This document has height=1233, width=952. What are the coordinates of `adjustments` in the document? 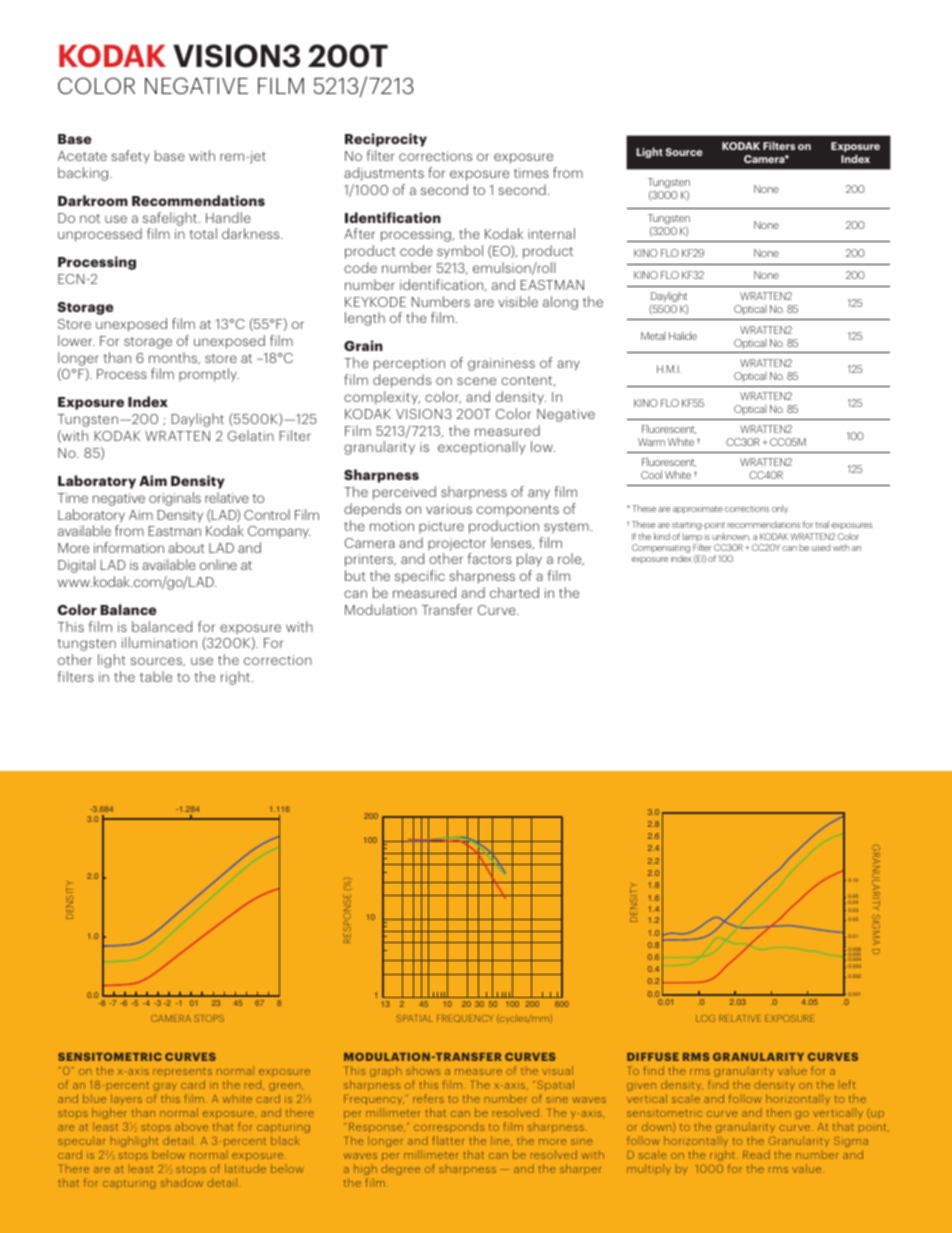 It's located at (384, 174).
